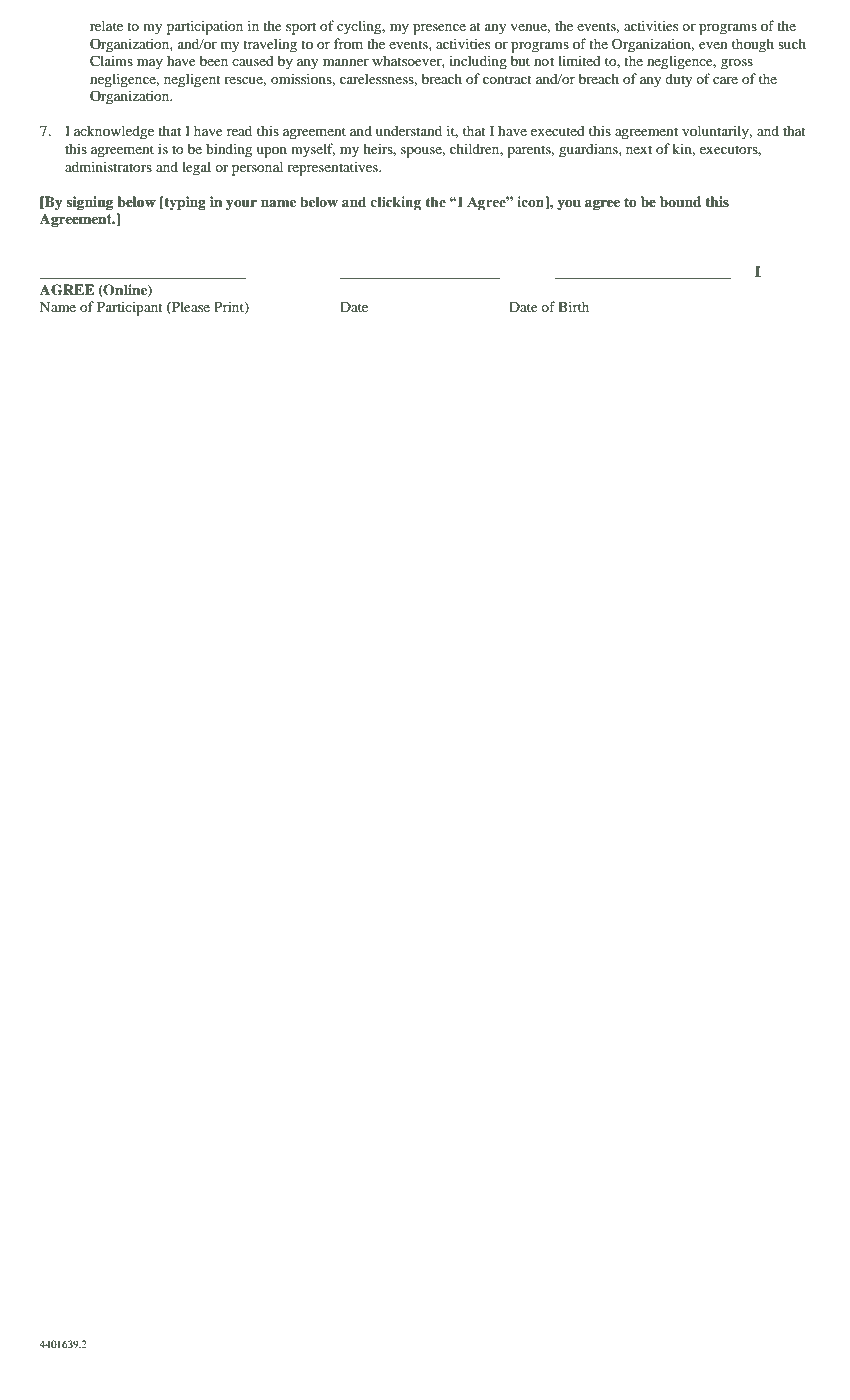 The height and width of the screenshot is (1400, 850). I want to click on representatives, so click(333, 168).
